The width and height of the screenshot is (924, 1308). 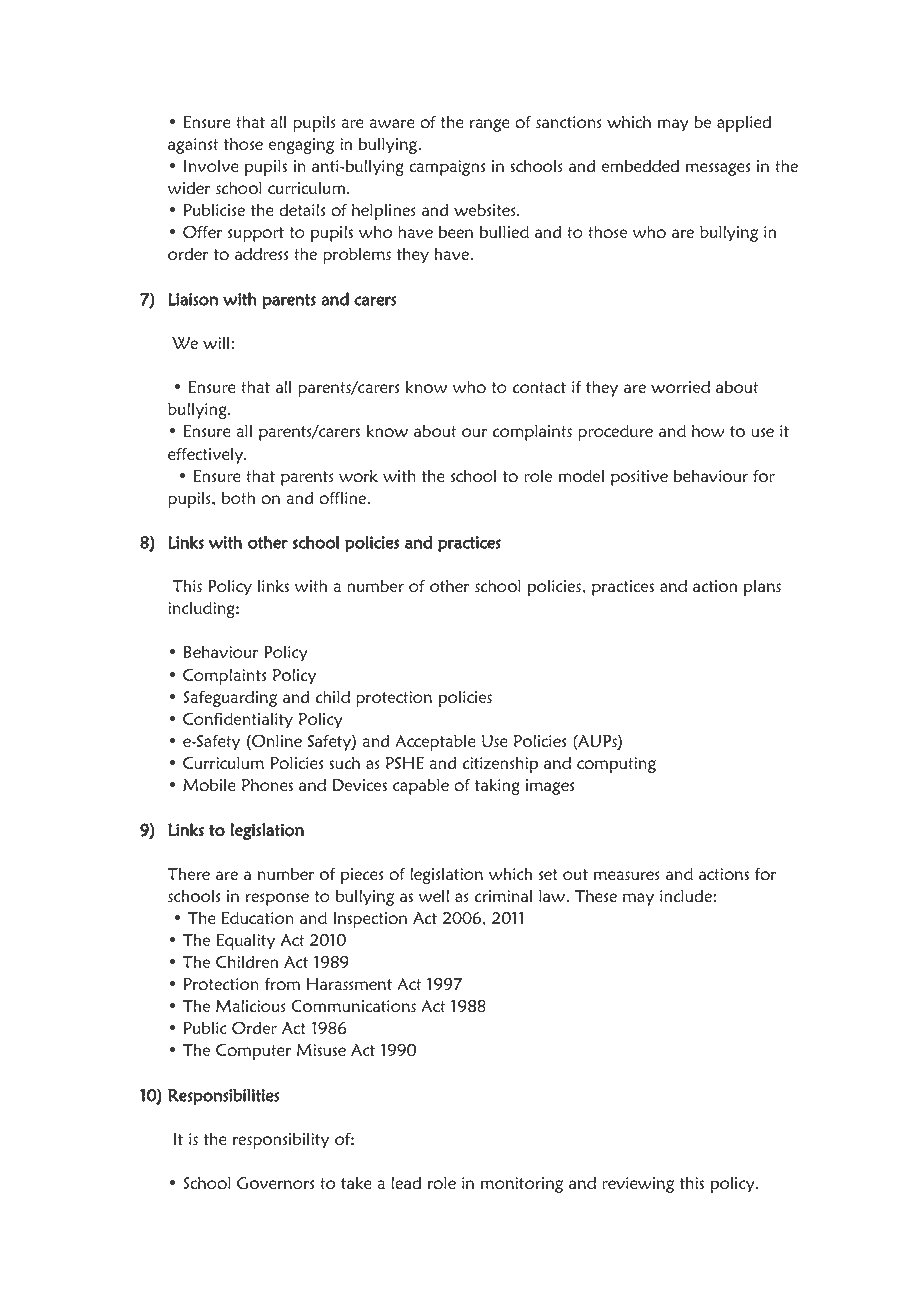 What do you see at coordinates (281, 1140) in the screenshot?
I see `responsibility` at bounding box center [281, 1140].
